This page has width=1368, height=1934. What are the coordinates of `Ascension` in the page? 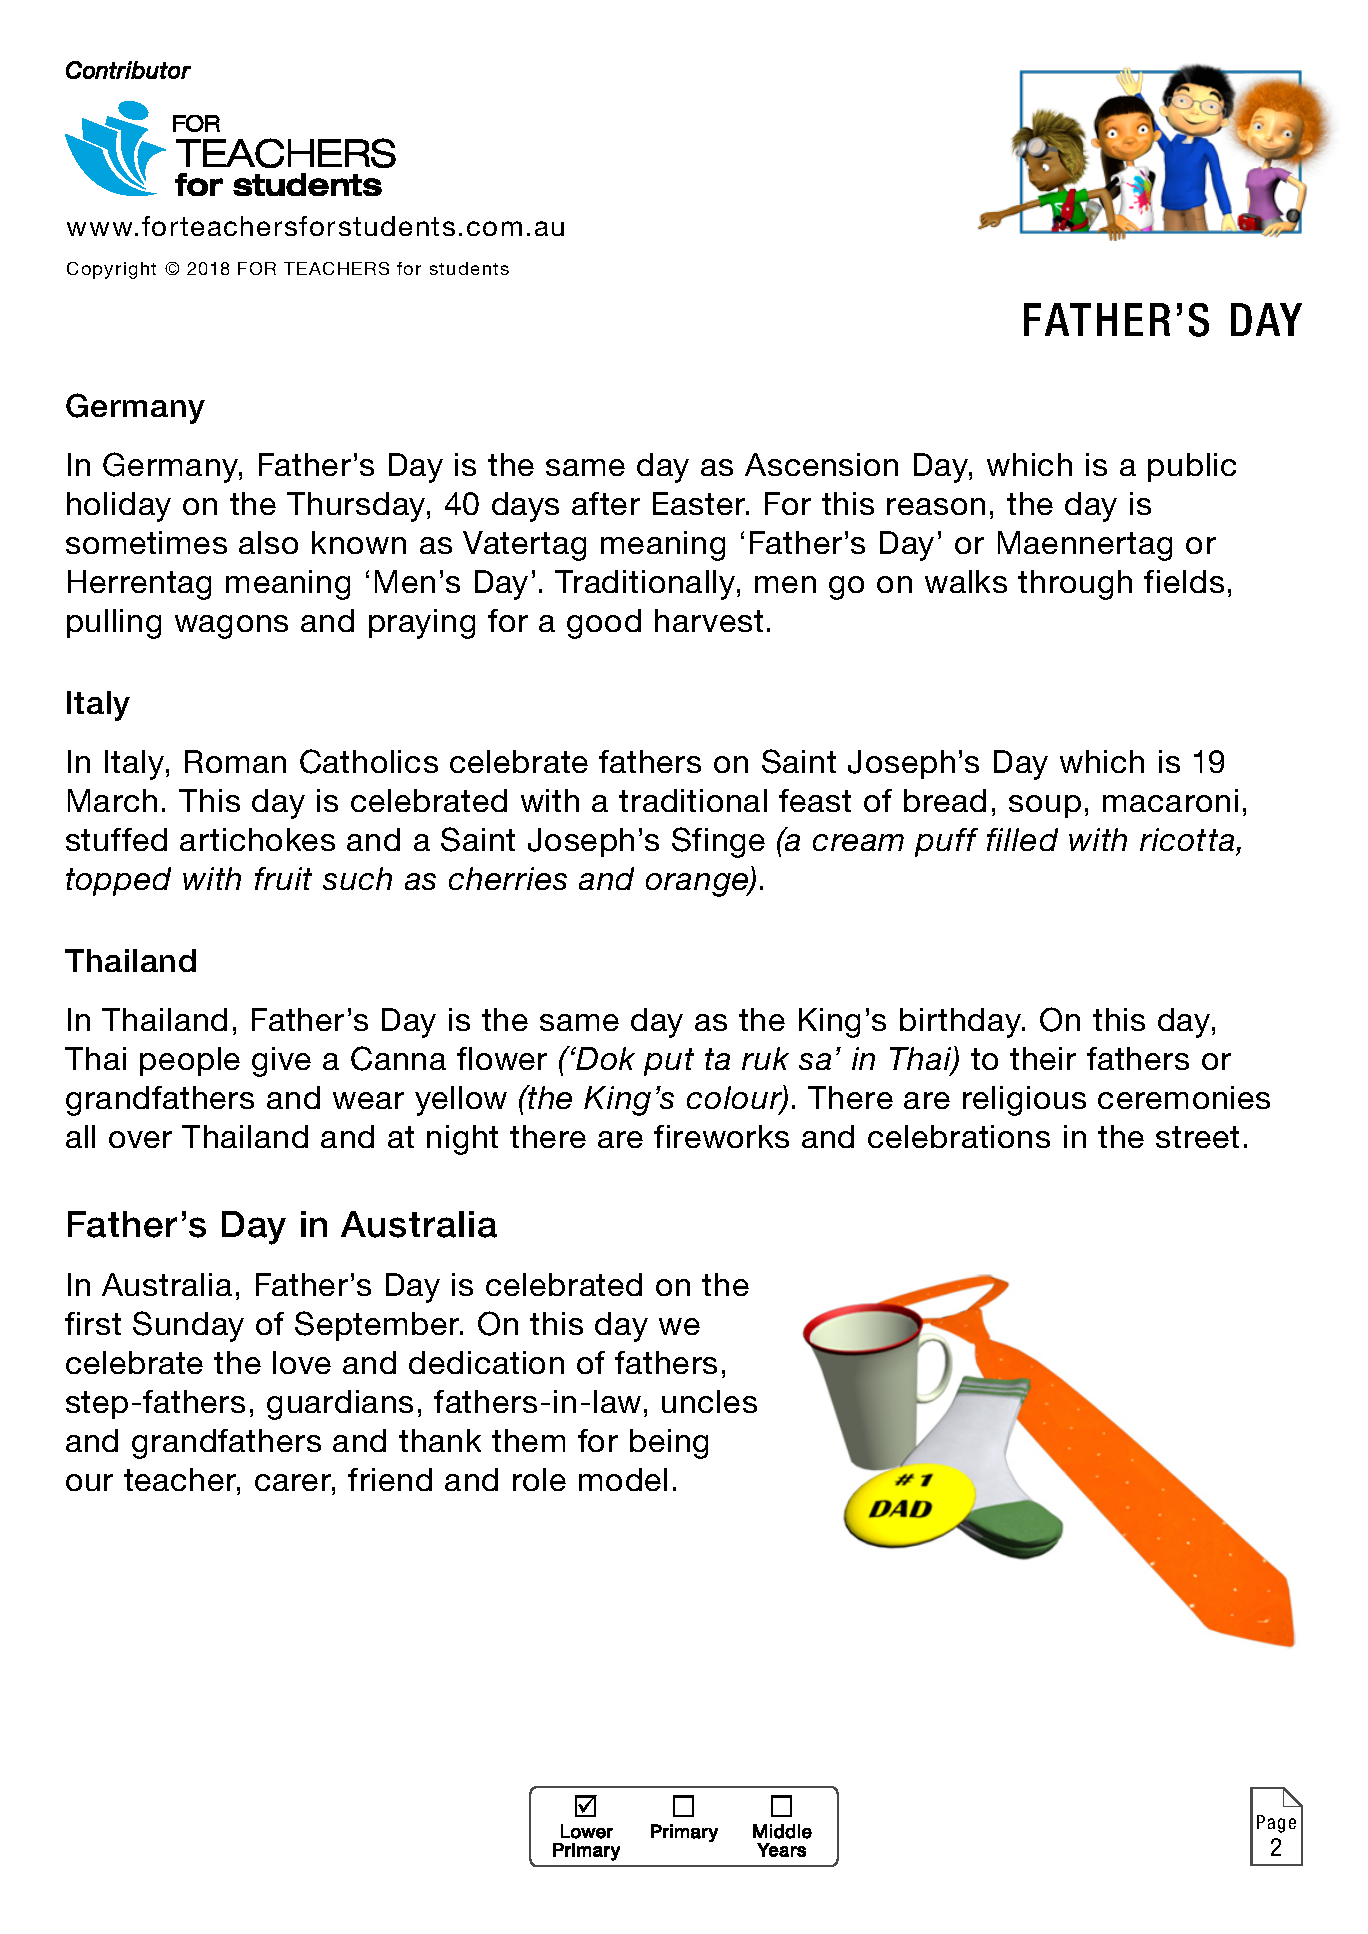 It's located at (821, 464).
